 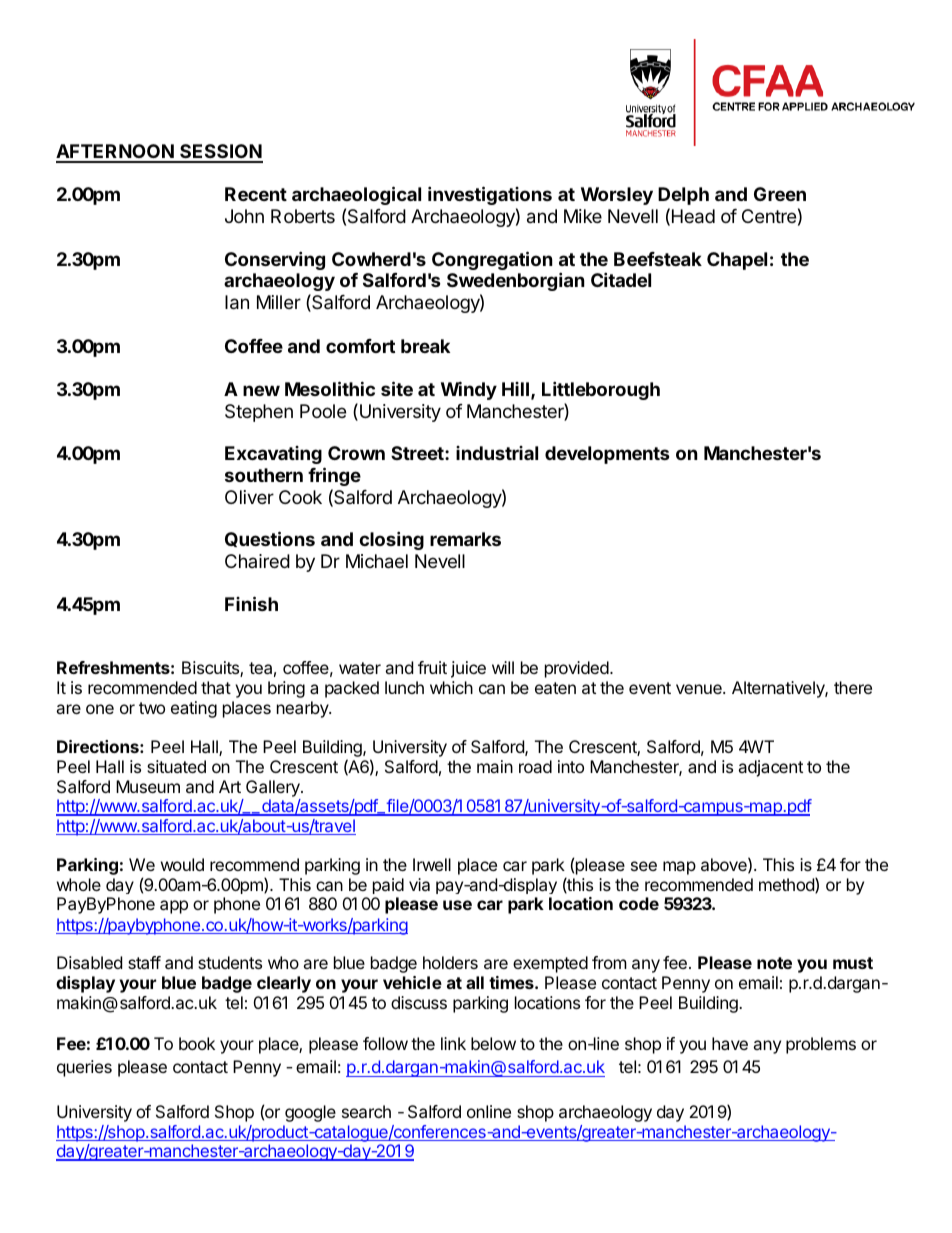 What do you see at coordinates (453, 1043) in the screenshot?
I see `link` at bounding box center [453, 1043].
